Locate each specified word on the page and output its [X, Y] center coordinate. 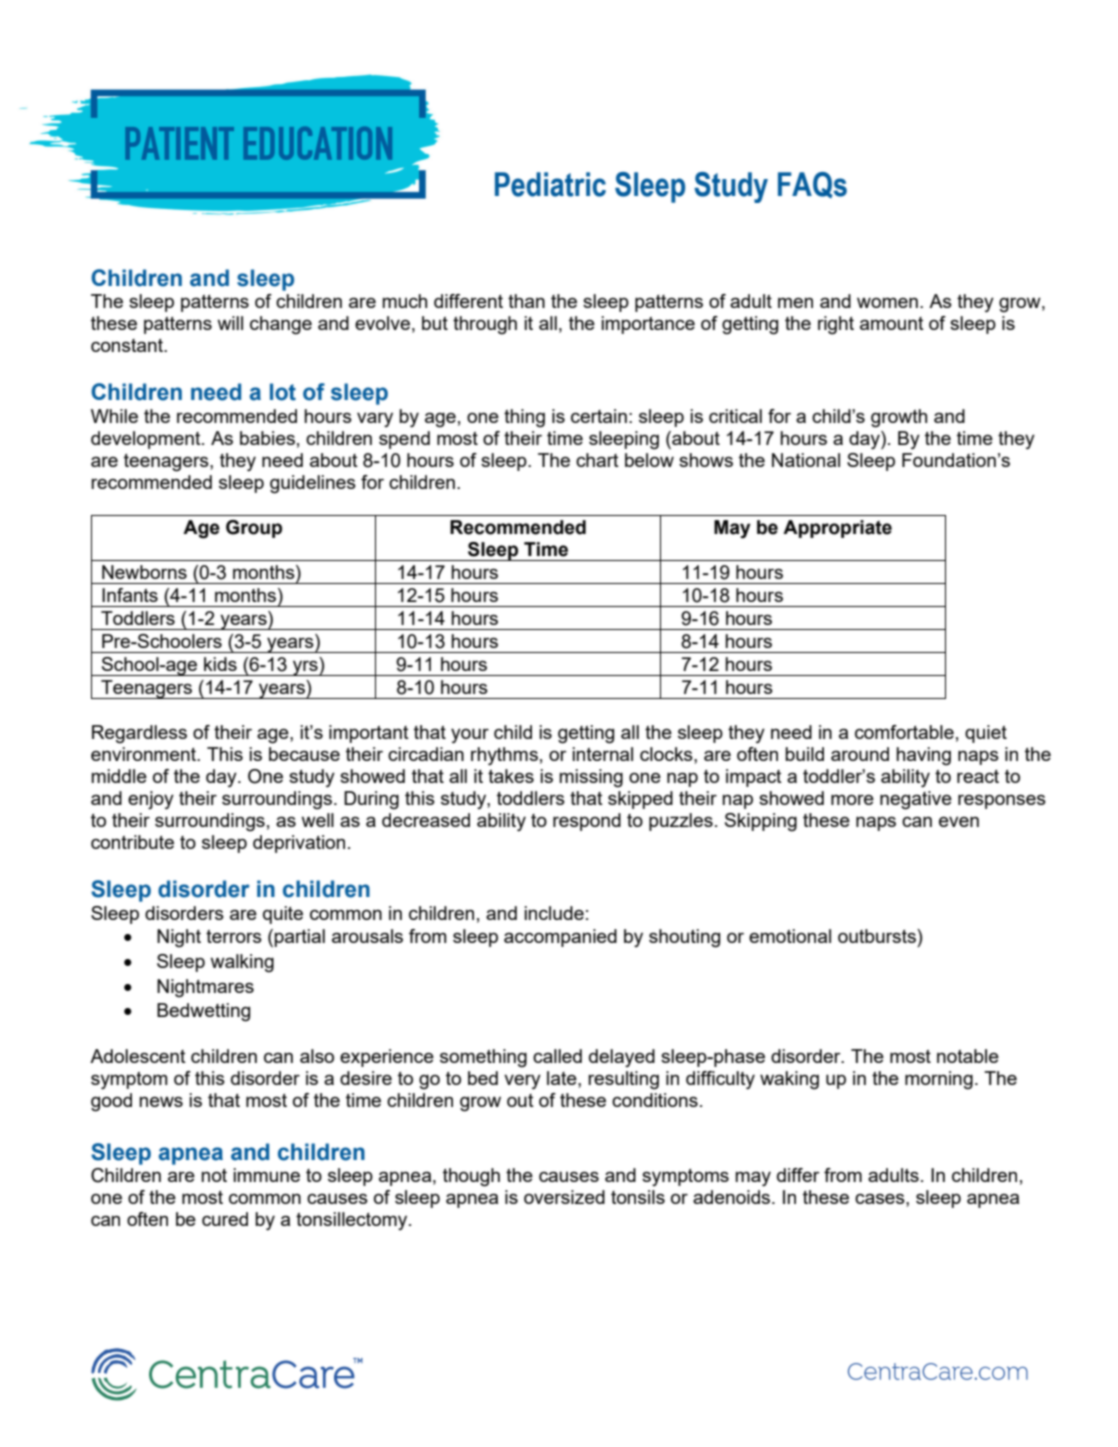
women [887, 302]
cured [225, 1219]
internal [602, 754]
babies [267, 438]
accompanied [560, 938]
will [230, 323]
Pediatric [550, 184]
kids [220, 664]
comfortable [904, 732]
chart [597, 460]
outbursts [878, 936]
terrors [234, 936]
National [806, 460]
